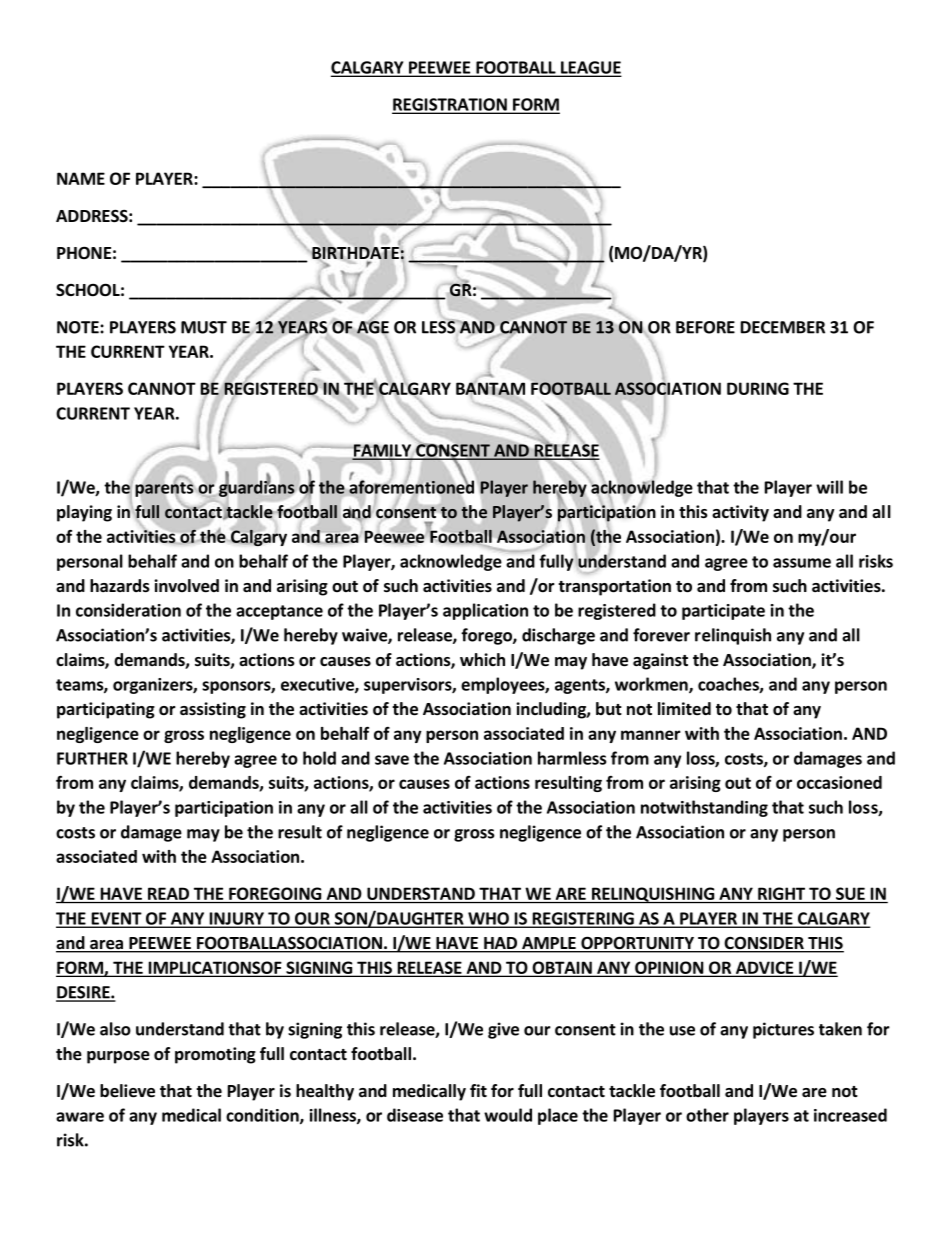 The height and width of the screenshot is (1233, 952). Describe the element at coordinates (783, 327) in the screenshot. I see `DECEMBER` at that location.
